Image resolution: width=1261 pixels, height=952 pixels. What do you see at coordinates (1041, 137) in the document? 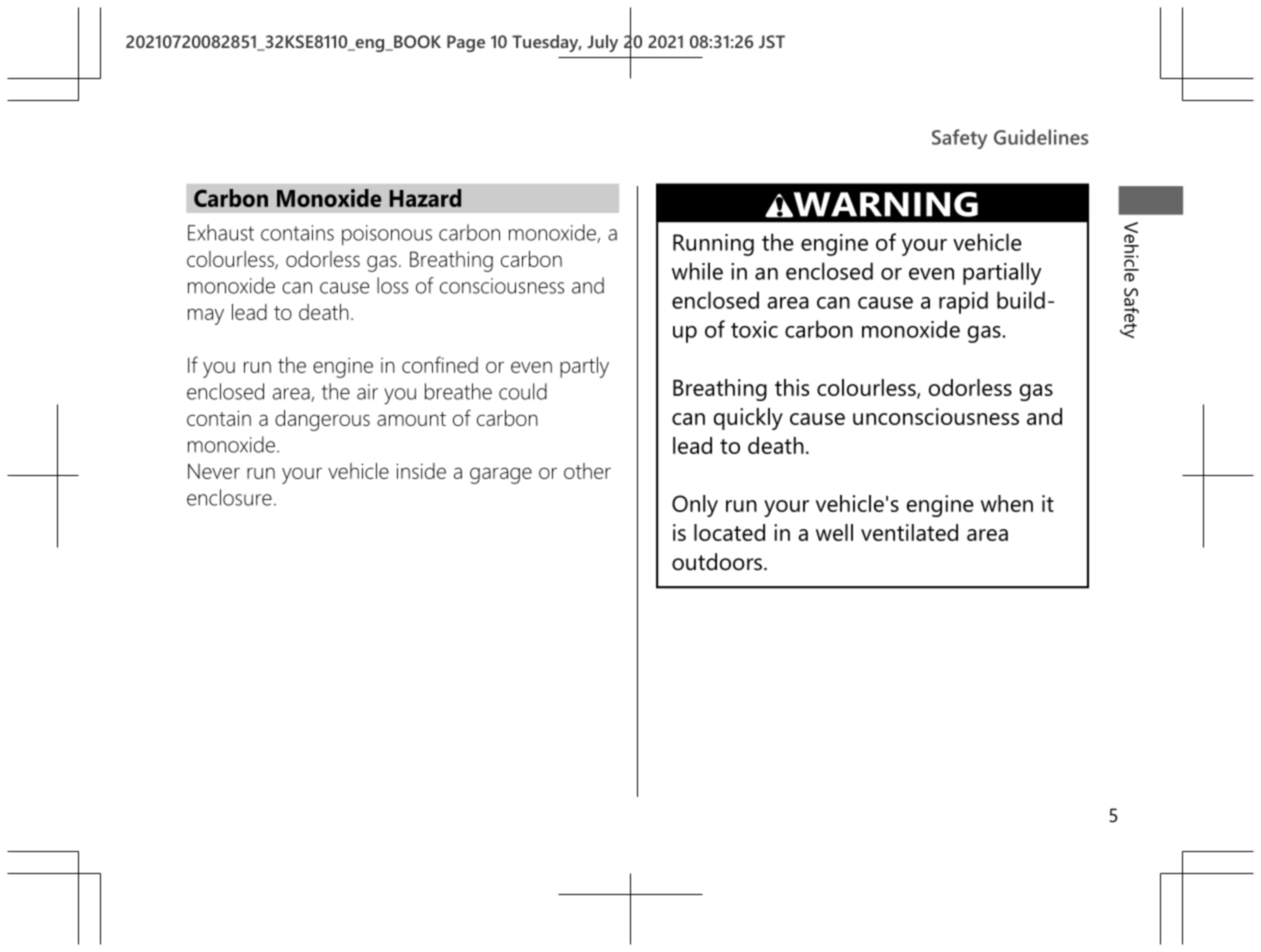
I see `Guidelines` at bounding box center [1041, 137].
